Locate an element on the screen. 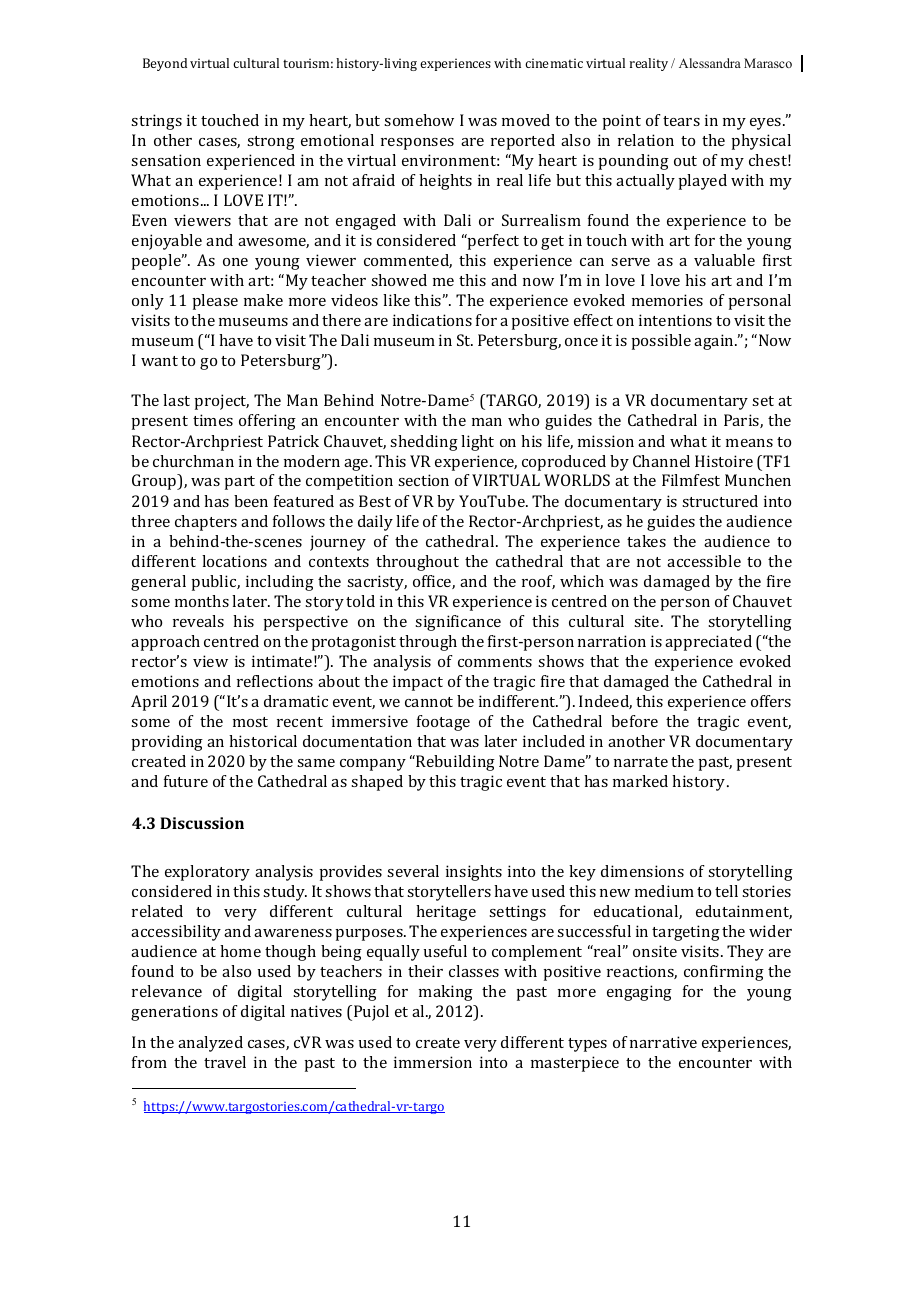 The width and height of the screenshot is (924, 1308). immersion is located at coordinates (433, 1062).
